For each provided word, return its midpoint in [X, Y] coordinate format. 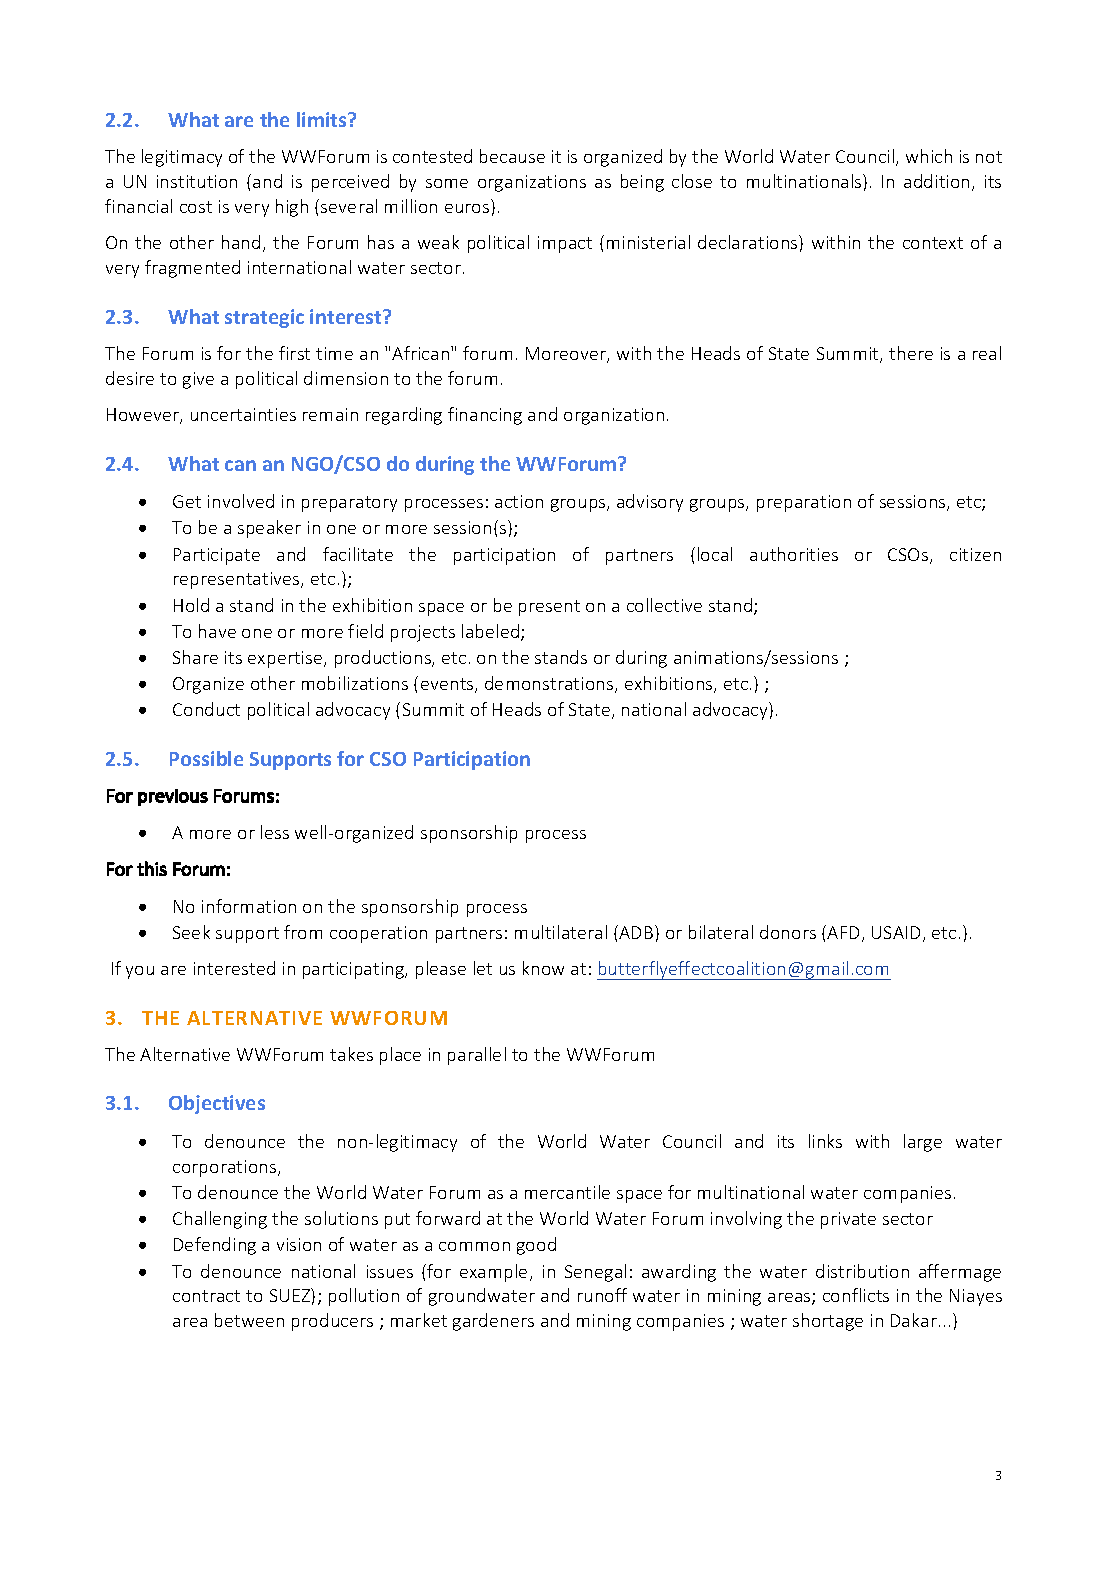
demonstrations [550, 684]
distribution [862, 1271]
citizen [975, 554]
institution [197, 181]
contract [206, 1296]
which [929, 156]
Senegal [595, 1273]
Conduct [206, 709]
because [512, 156]
